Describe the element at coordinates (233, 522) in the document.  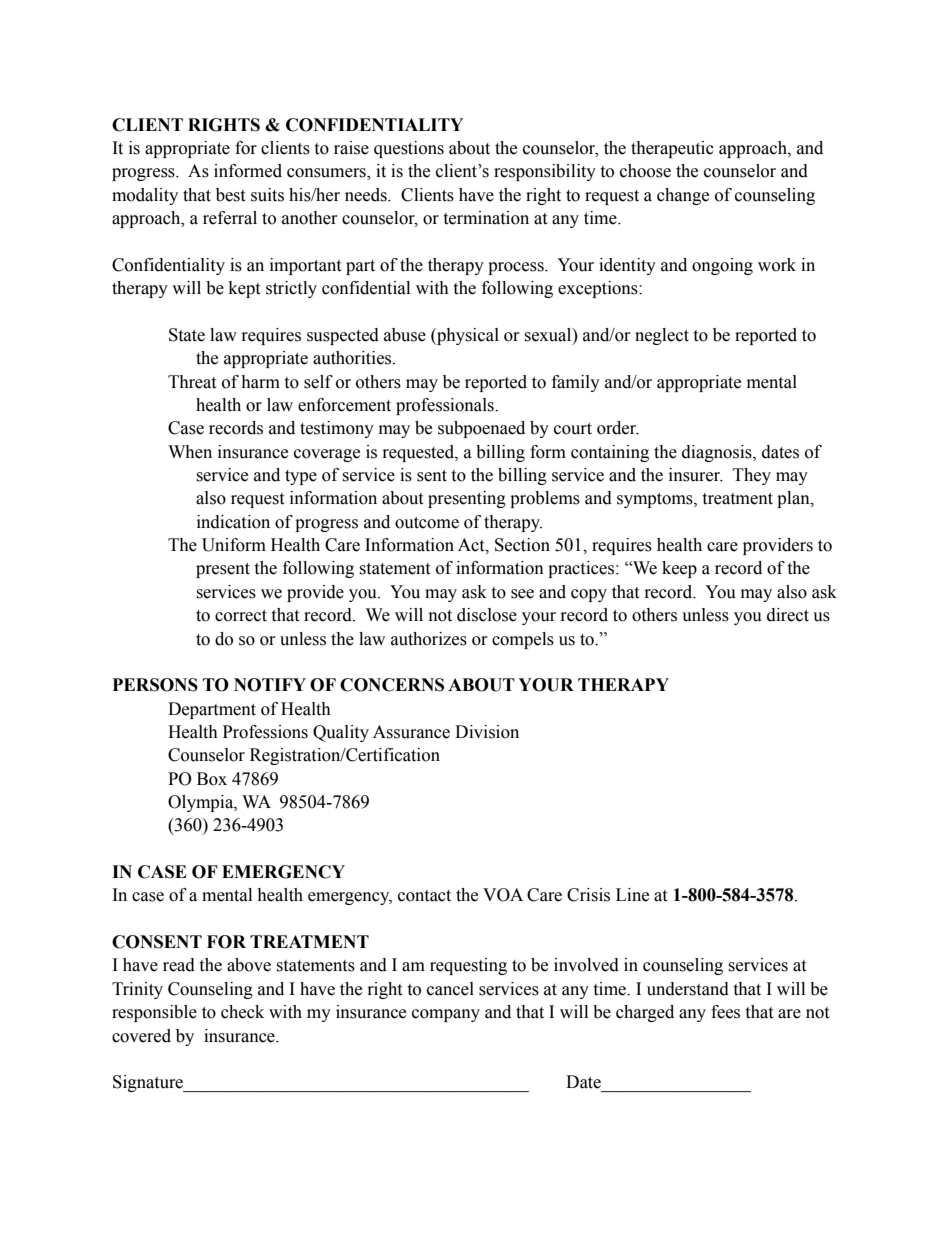
I see `indication` at that location.
